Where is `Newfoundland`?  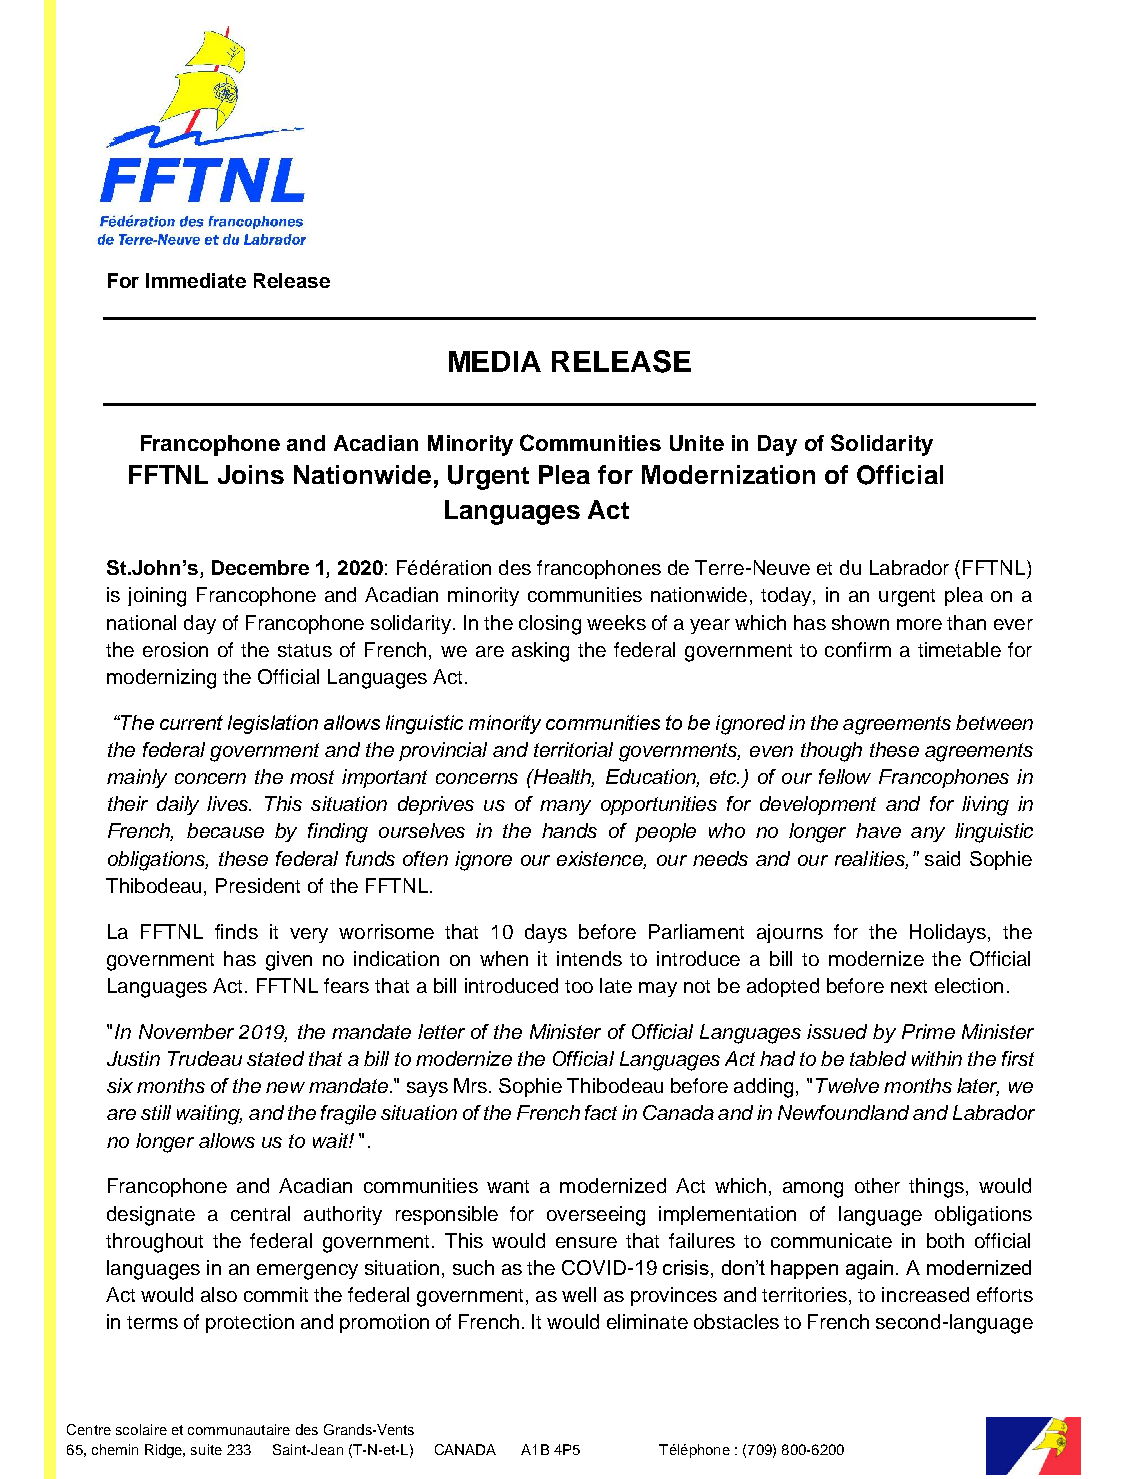 Newfoundland is located at coordinates (843, 1112).
